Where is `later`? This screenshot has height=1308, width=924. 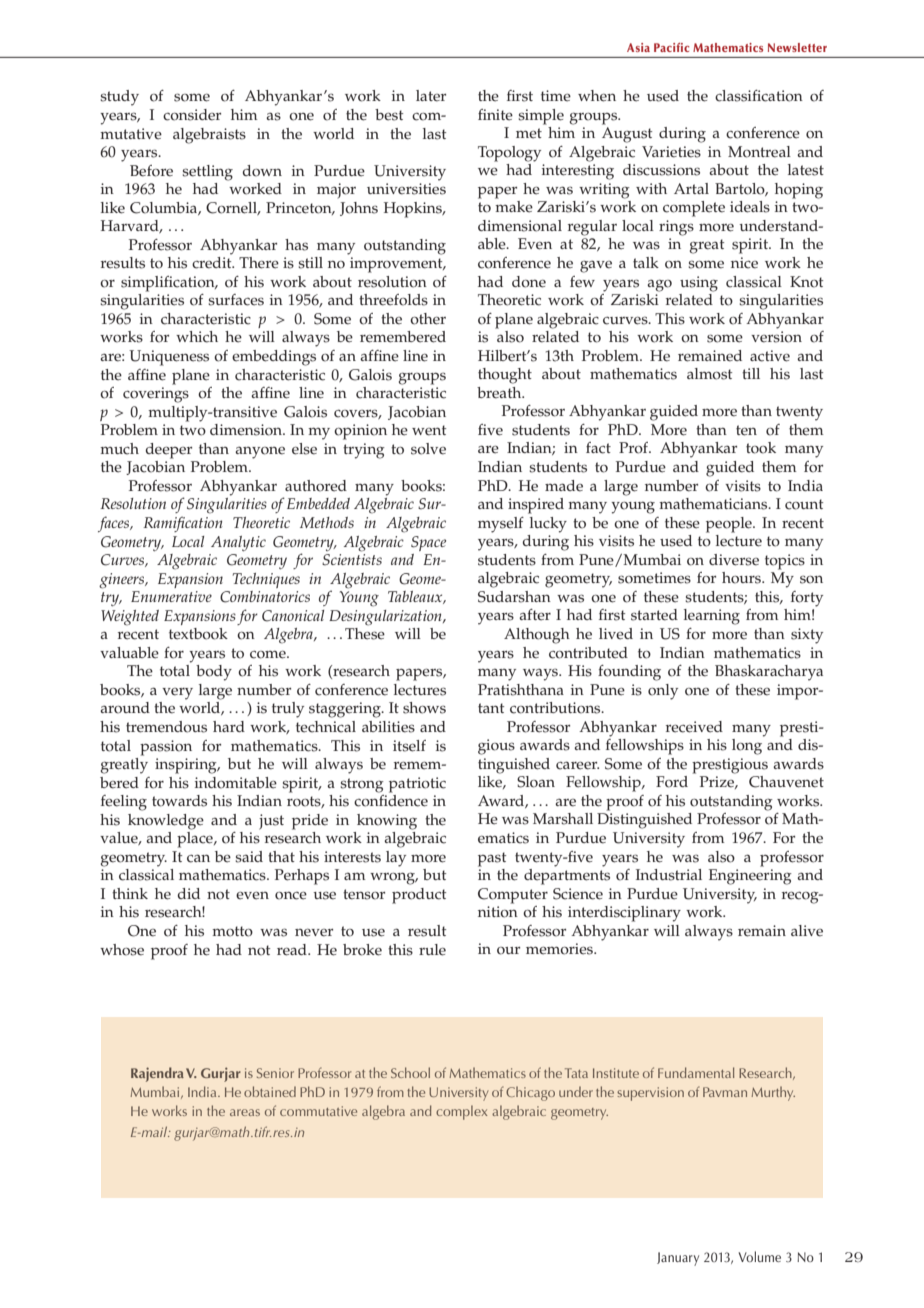
later is located at coordinates (431, 96).
